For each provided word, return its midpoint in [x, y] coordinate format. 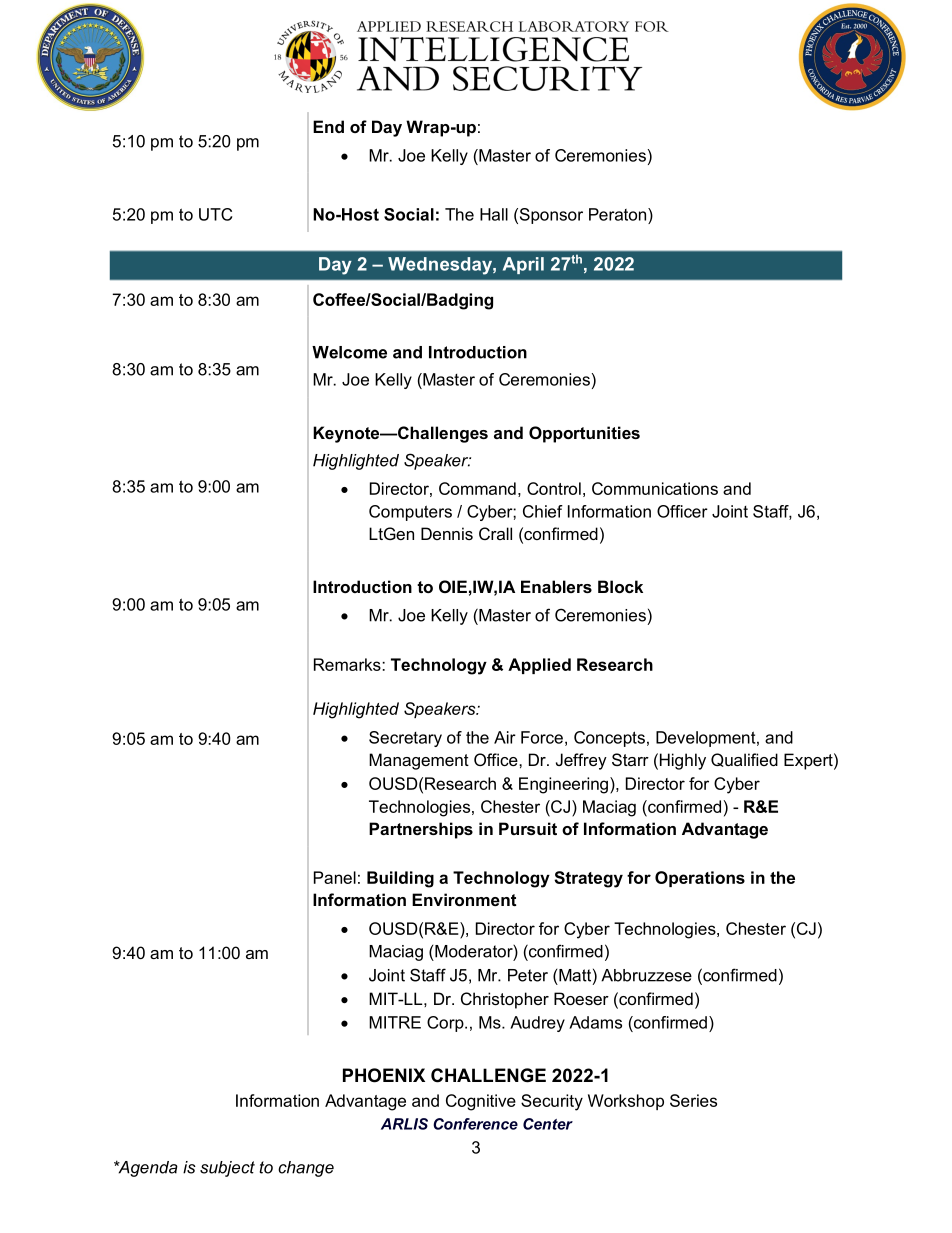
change [306, 1169]
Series [693, 1100]
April [523, 265]
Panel [335, 877]
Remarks [348, 664]
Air [505, 737]
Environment [464, 899]
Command [477, 488]
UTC [215, 214]
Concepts [609, 739]
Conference [475, 1124]
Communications [655, 488]
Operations [700, 879]
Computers [410, 513]
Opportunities [584, 434]
